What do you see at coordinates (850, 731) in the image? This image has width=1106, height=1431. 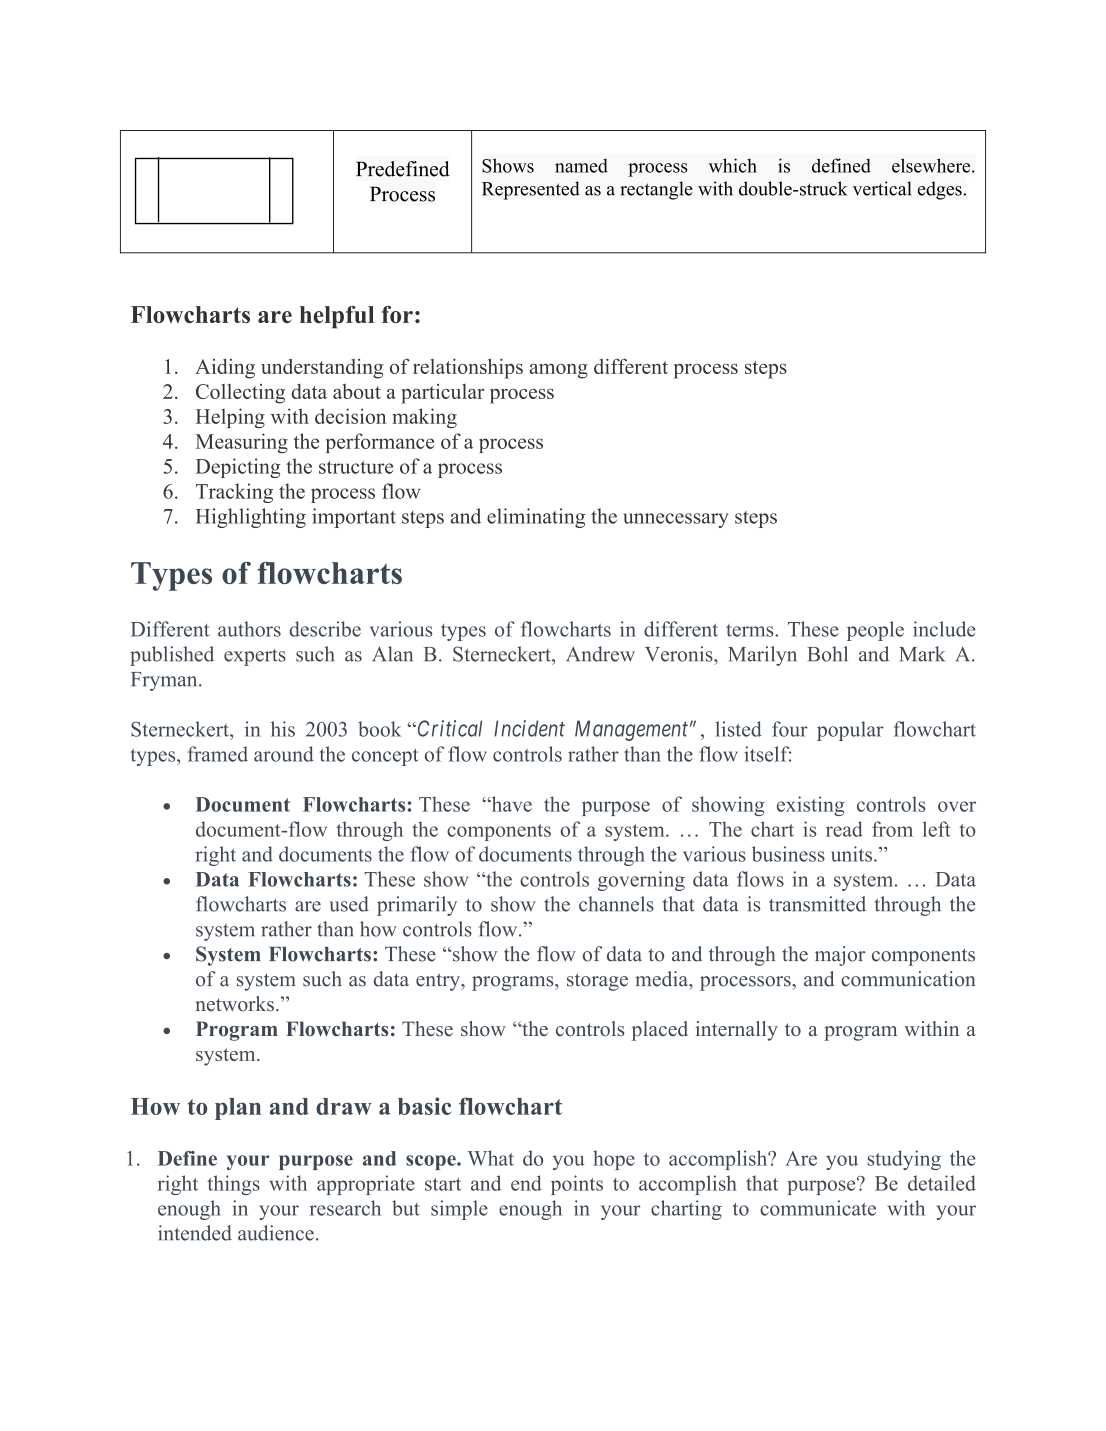 I see `popular` at bounding box center [850, 731].
